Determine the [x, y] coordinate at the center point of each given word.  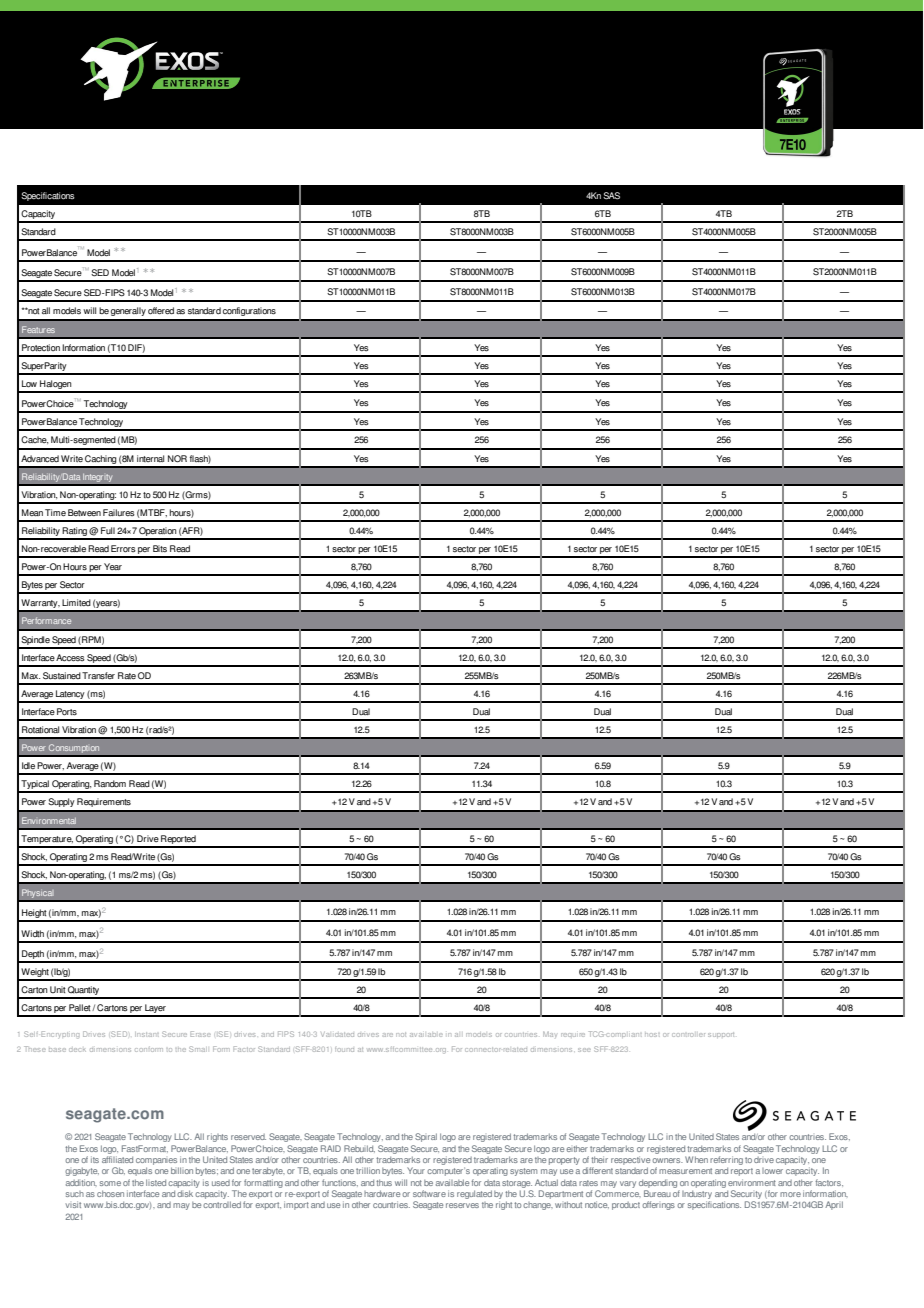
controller [688, 1035]
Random [110, 784]
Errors [123, 549]
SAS [611, 196]
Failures [119, 512]
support [721, 1035]
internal [150, 458]
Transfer [98, 676]
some [110, 1183]
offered [161, 311]
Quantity [84, 992]
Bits [160, 548]
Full [108, 530]
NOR [177, 458]
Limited [76, 602]
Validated [337, 1034]
